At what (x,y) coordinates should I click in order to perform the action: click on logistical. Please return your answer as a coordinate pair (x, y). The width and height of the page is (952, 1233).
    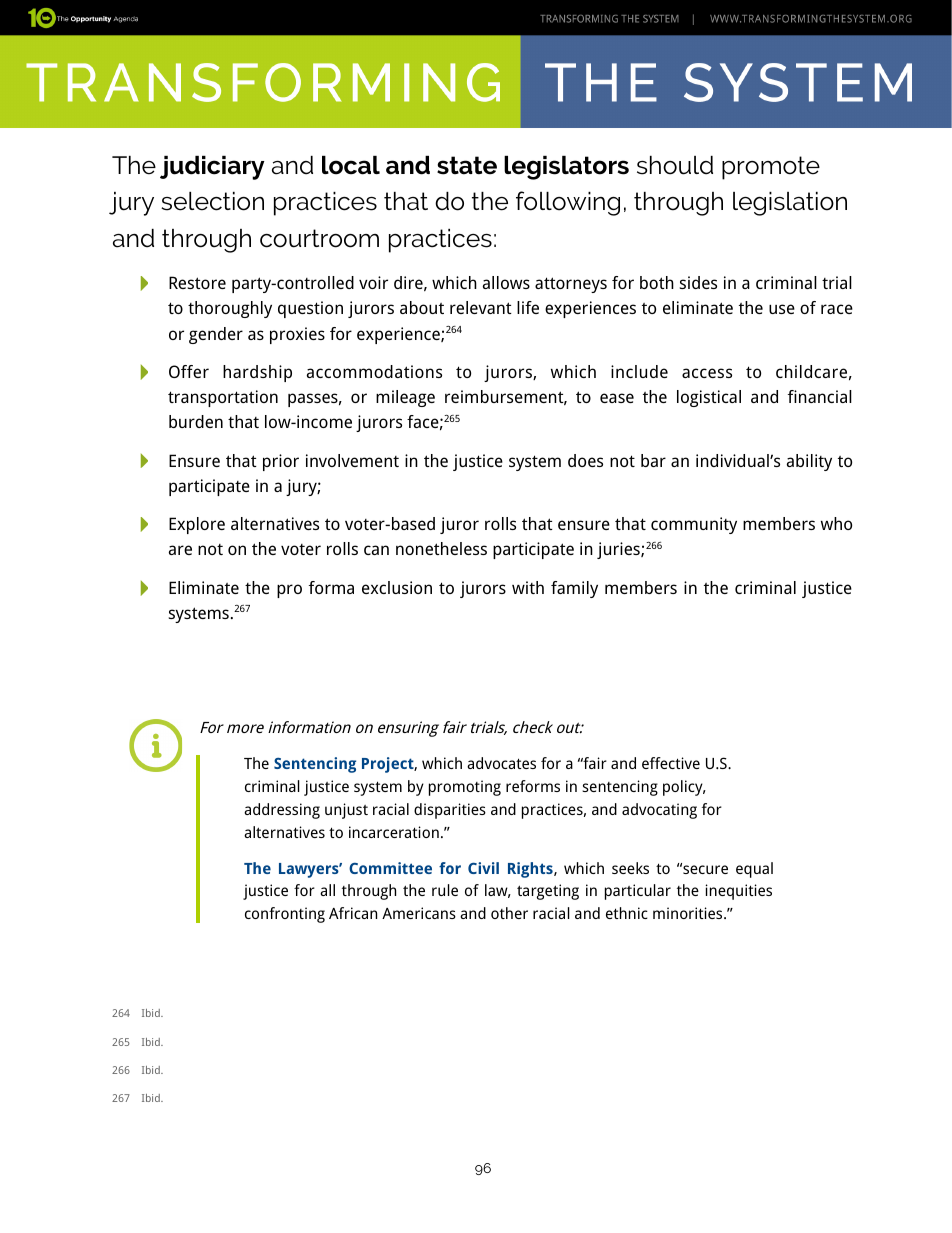
    Looking at the image, I should click on (709, 398).
